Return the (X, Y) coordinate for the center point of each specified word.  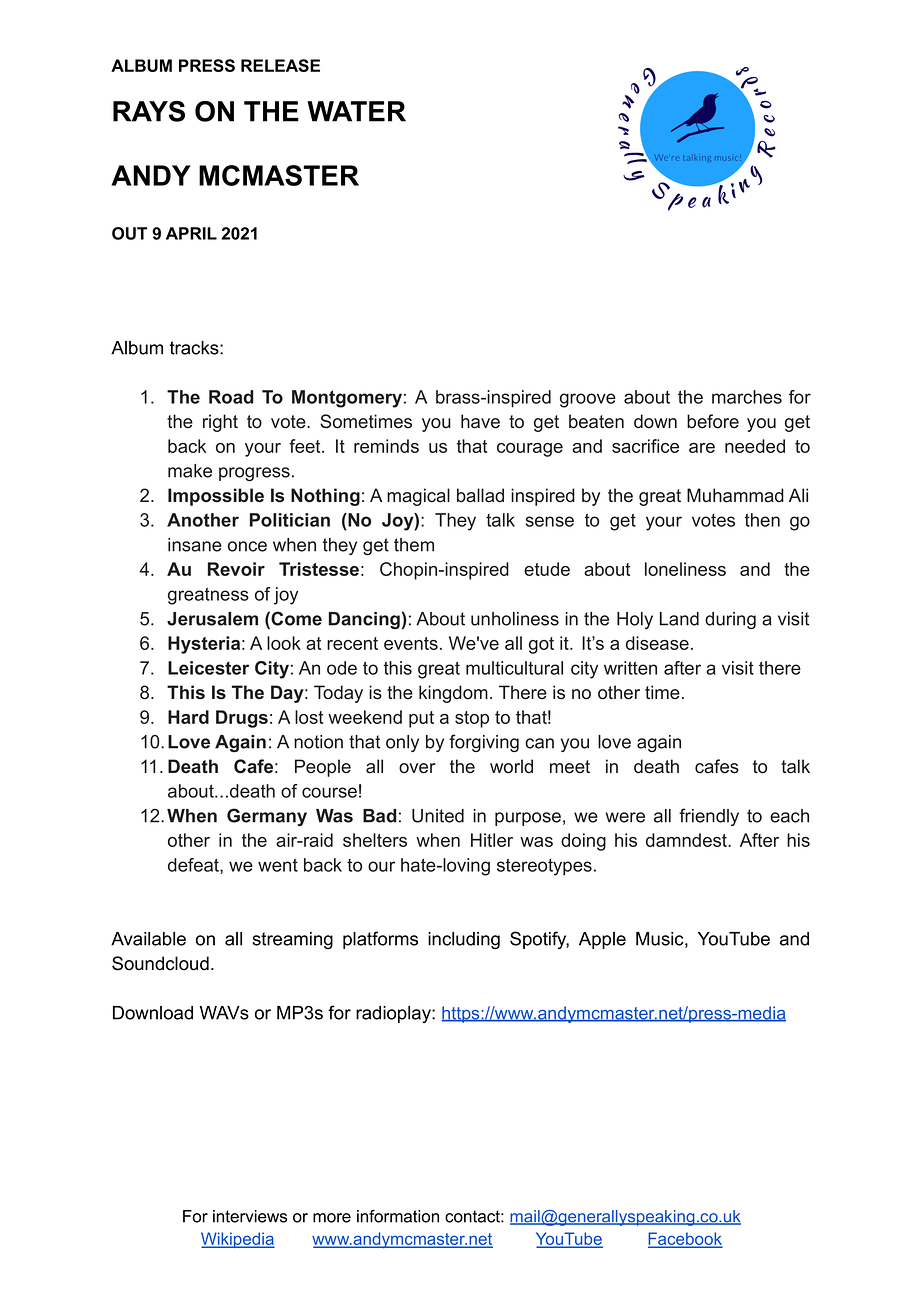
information (398, 1216)
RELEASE (280, 65)
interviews (250, 1216)
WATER (356, 111)
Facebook (685, 1240)
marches (747, 397)
